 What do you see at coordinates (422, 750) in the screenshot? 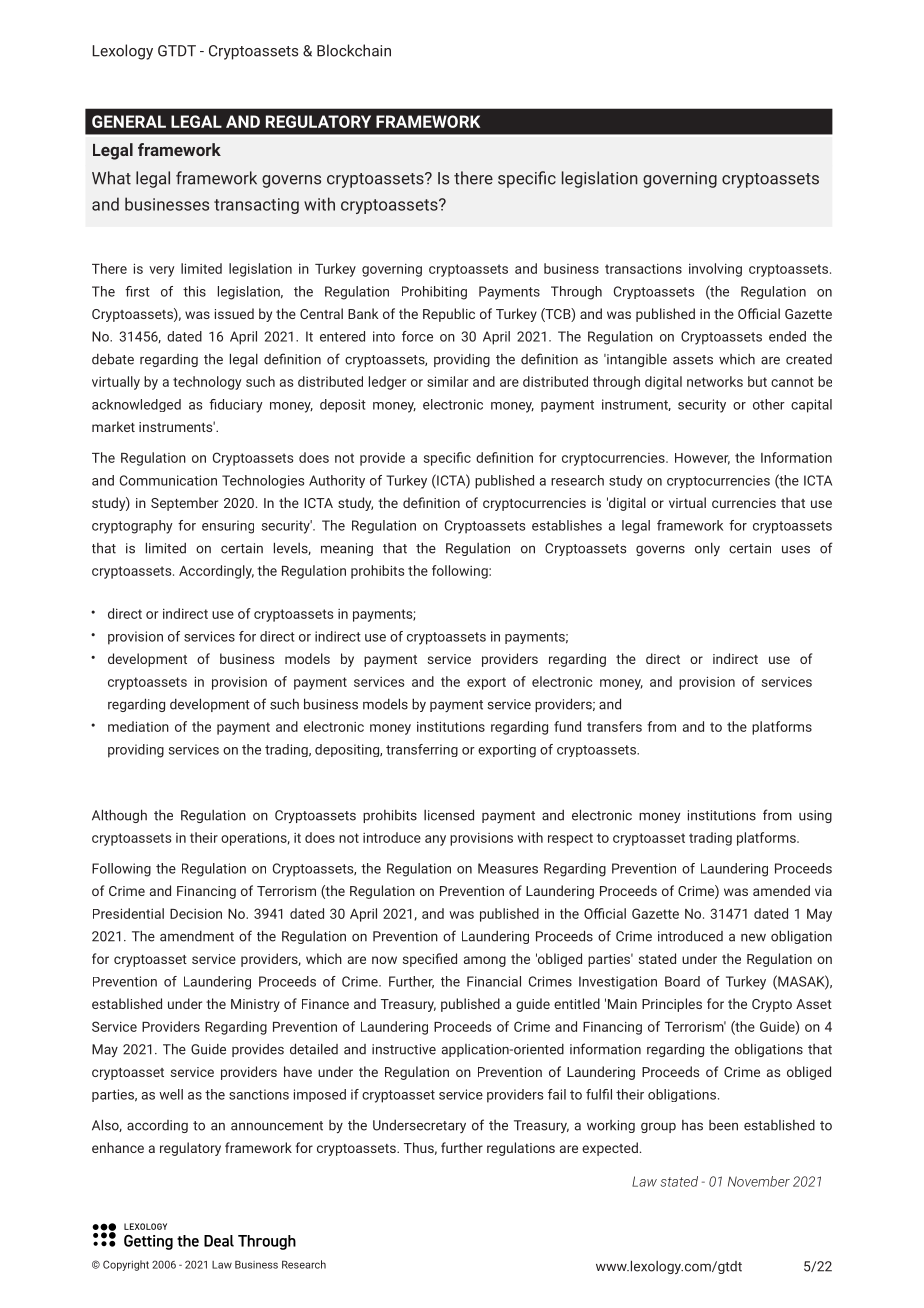
I see `transferring` at bounding box center [422, 750].
